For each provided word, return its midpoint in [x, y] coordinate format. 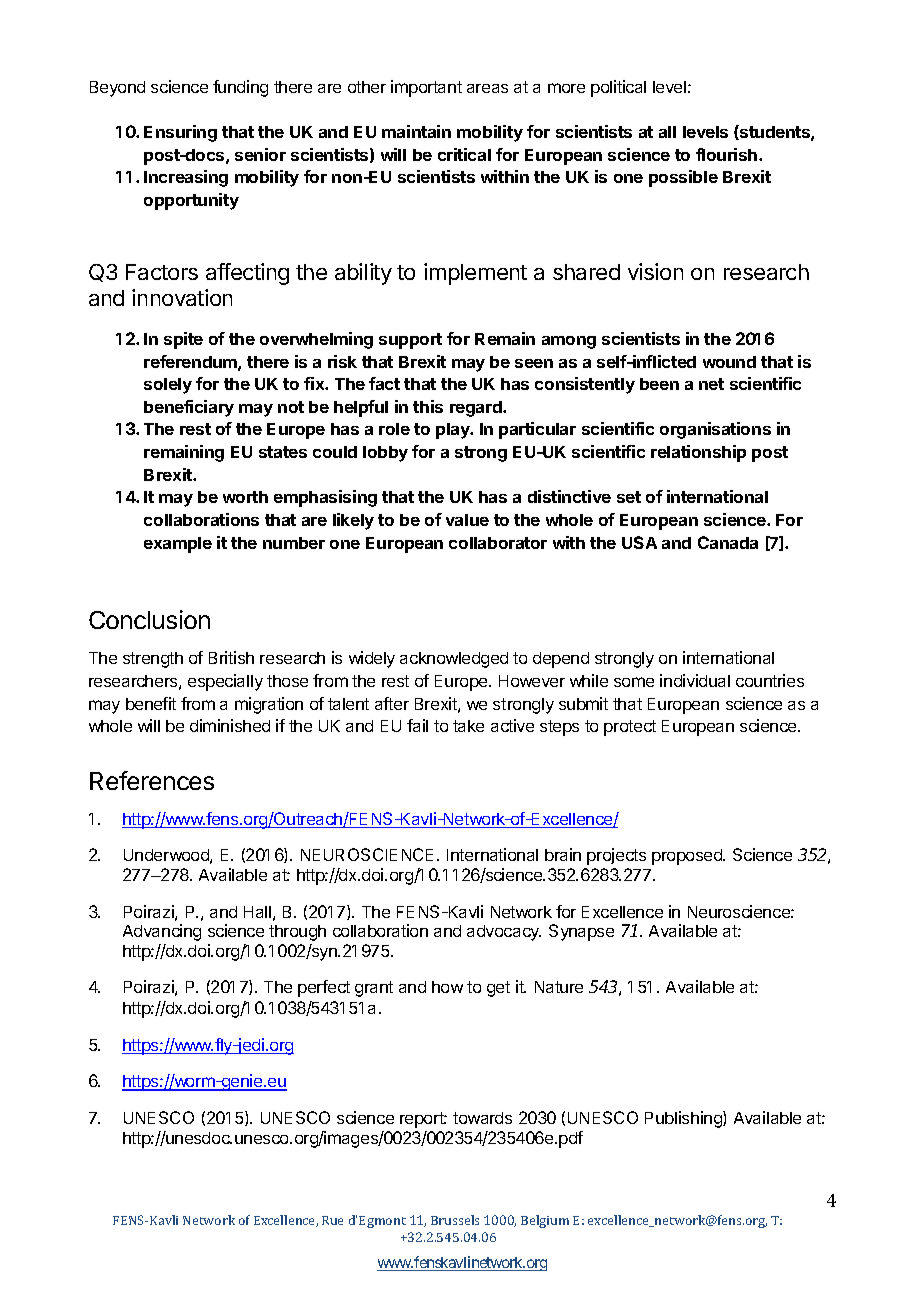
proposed [688, 857]
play [454, 431]
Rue [332, 1220]
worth [245, 497]
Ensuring [180, 133]
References [152, 780]
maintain [416, 131]
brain [563, 854]
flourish [726, 154]
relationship [698, 453]
